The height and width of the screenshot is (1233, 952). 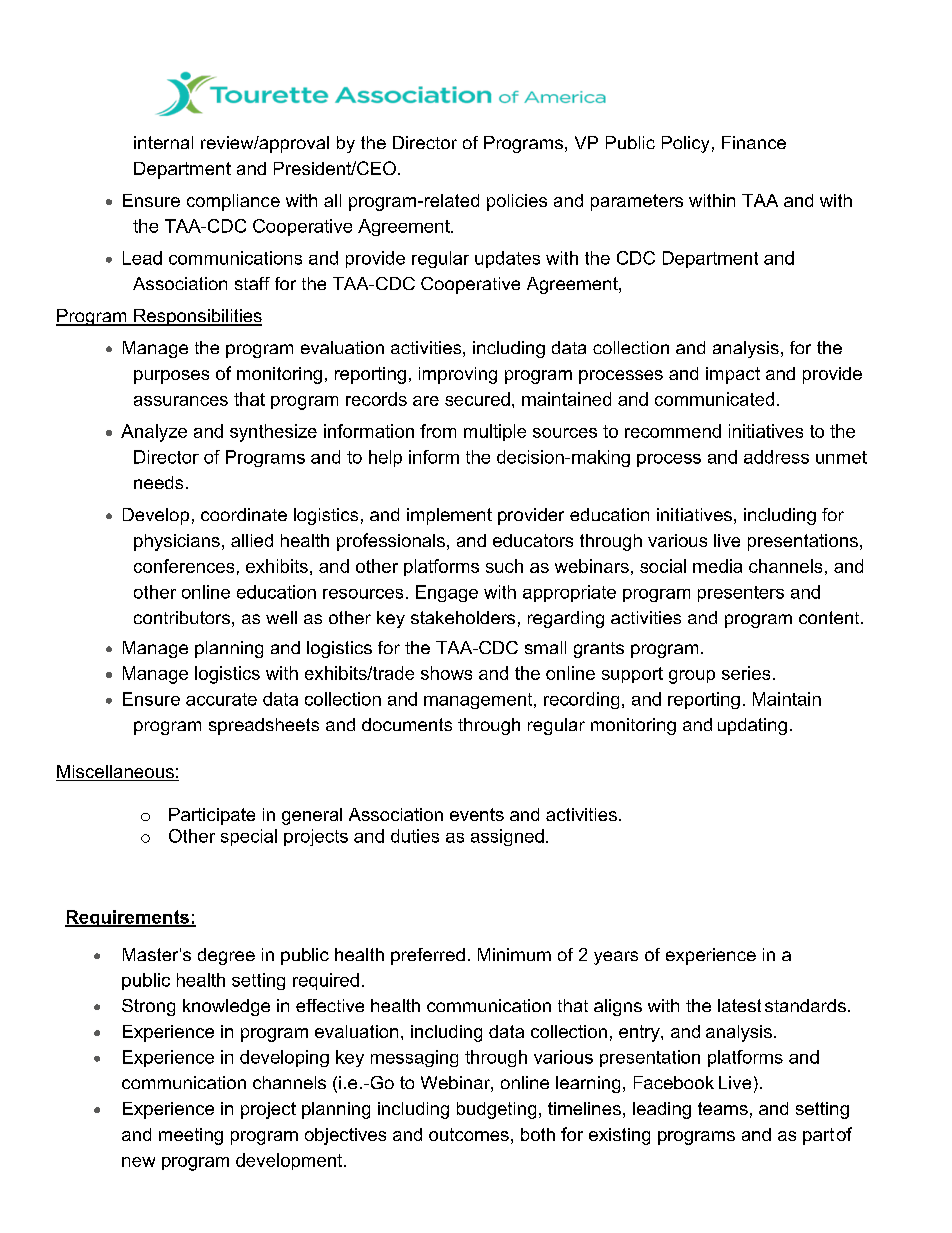 What do you see at coordinates (469, 1134) in the screenshot?
I see `outcomes` at bounding box center [469, 1134].
